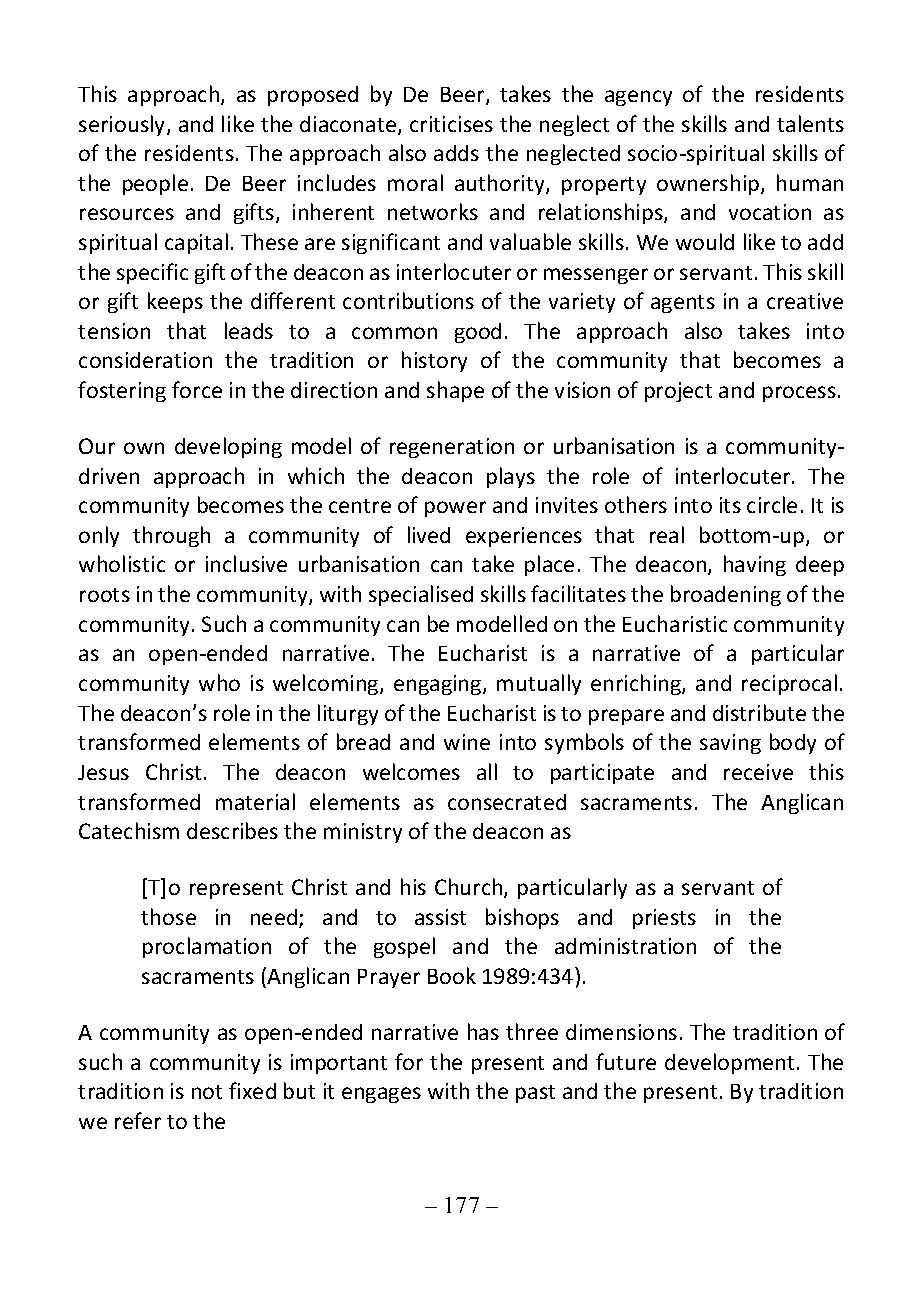 The image size is (924, 1313). What do you see at coordinates (535, 1094) in the screenshot?
I see `past` at bounding box center [535, 1094].
